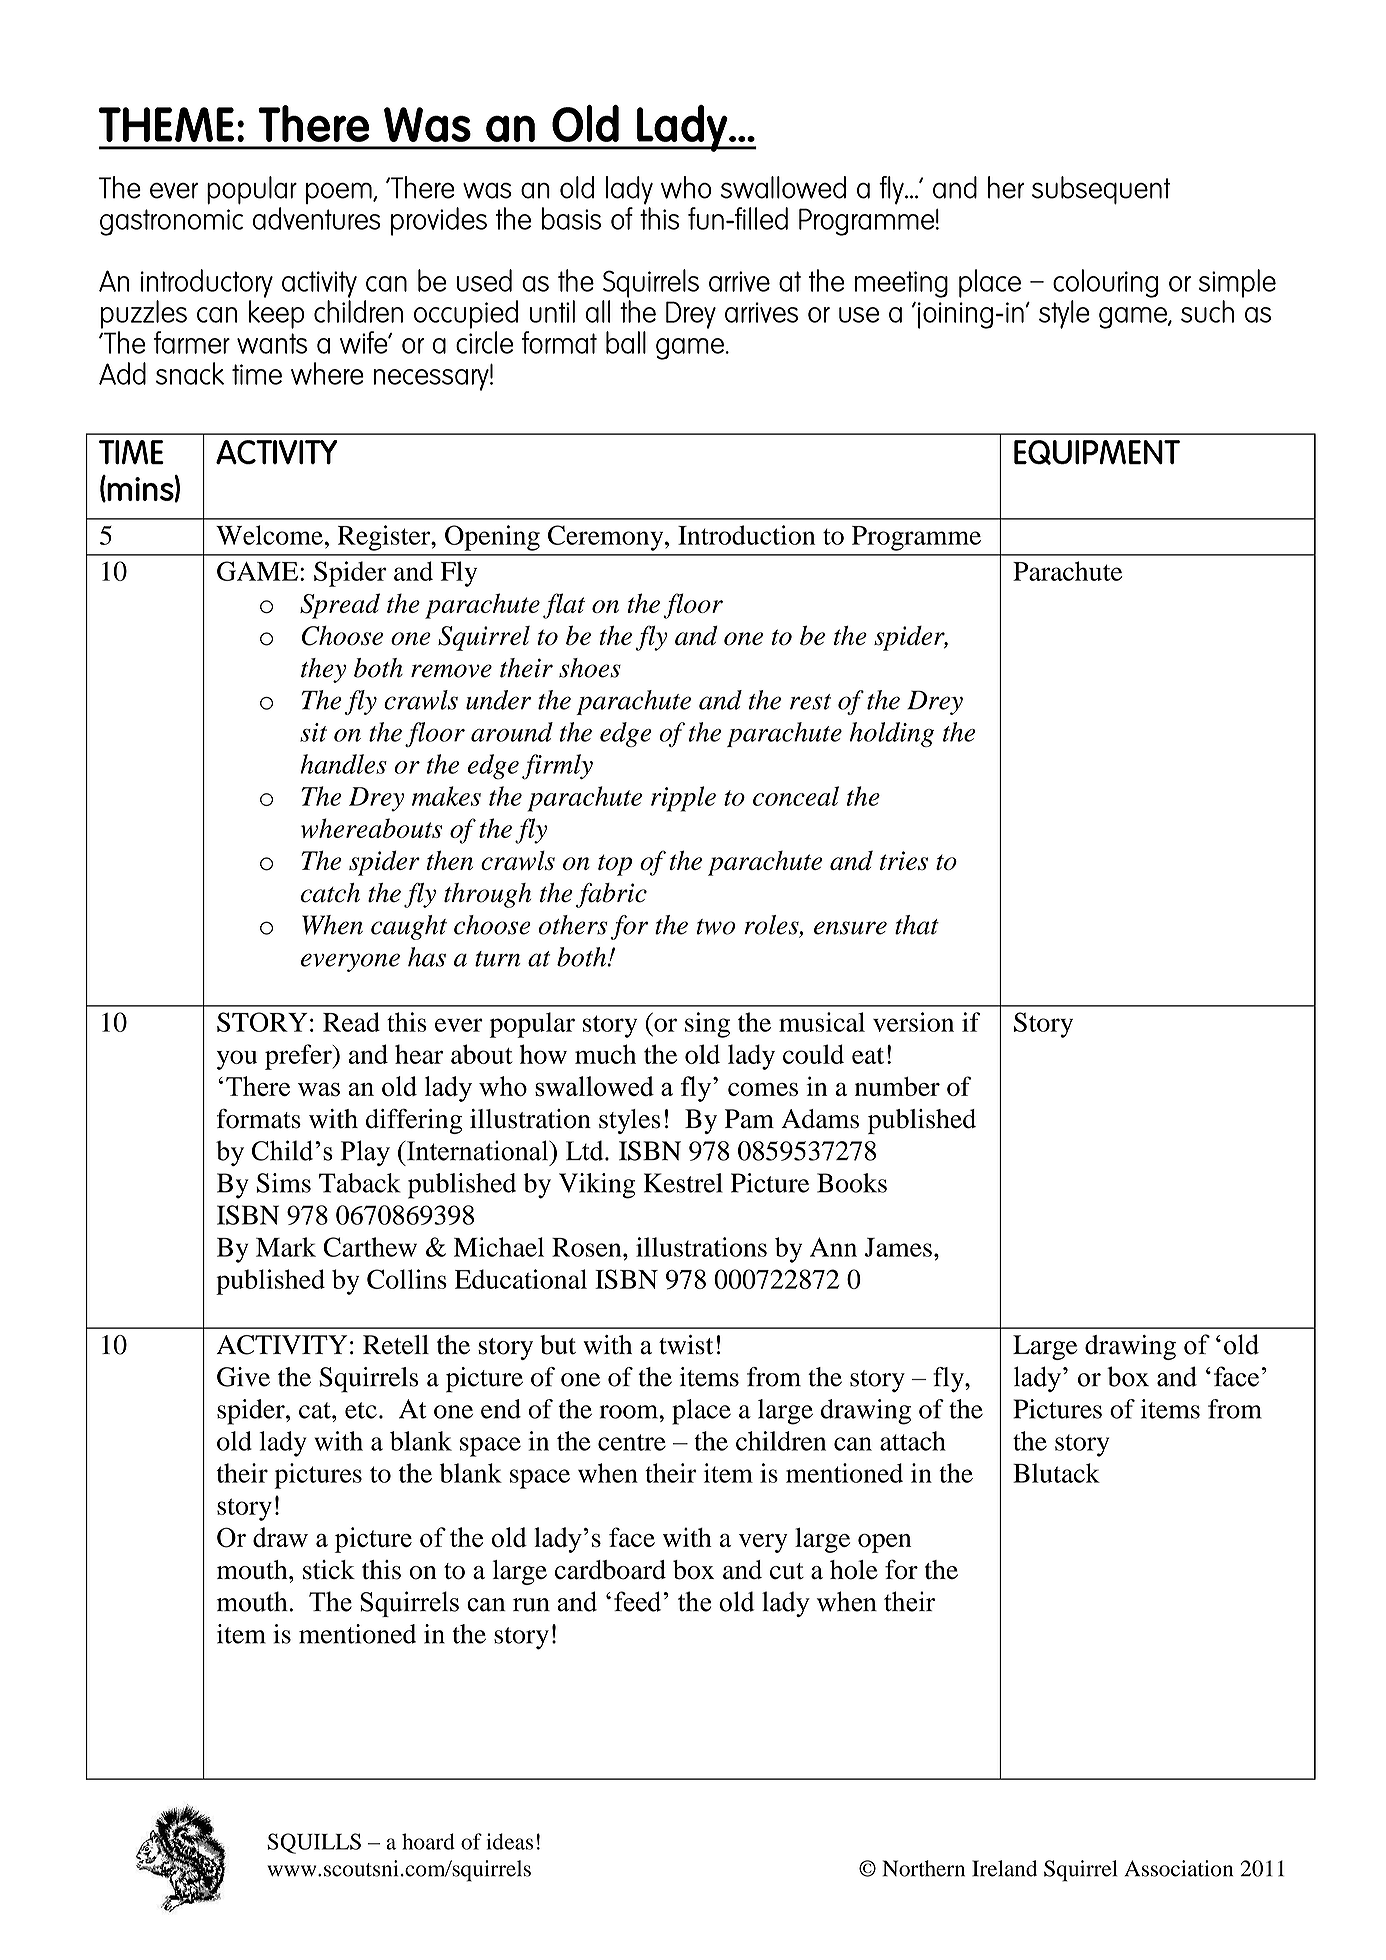 Image resolution: width=1386 pixels, height=1960 pixels. I want to click on hoard, so click(428, 1841).
